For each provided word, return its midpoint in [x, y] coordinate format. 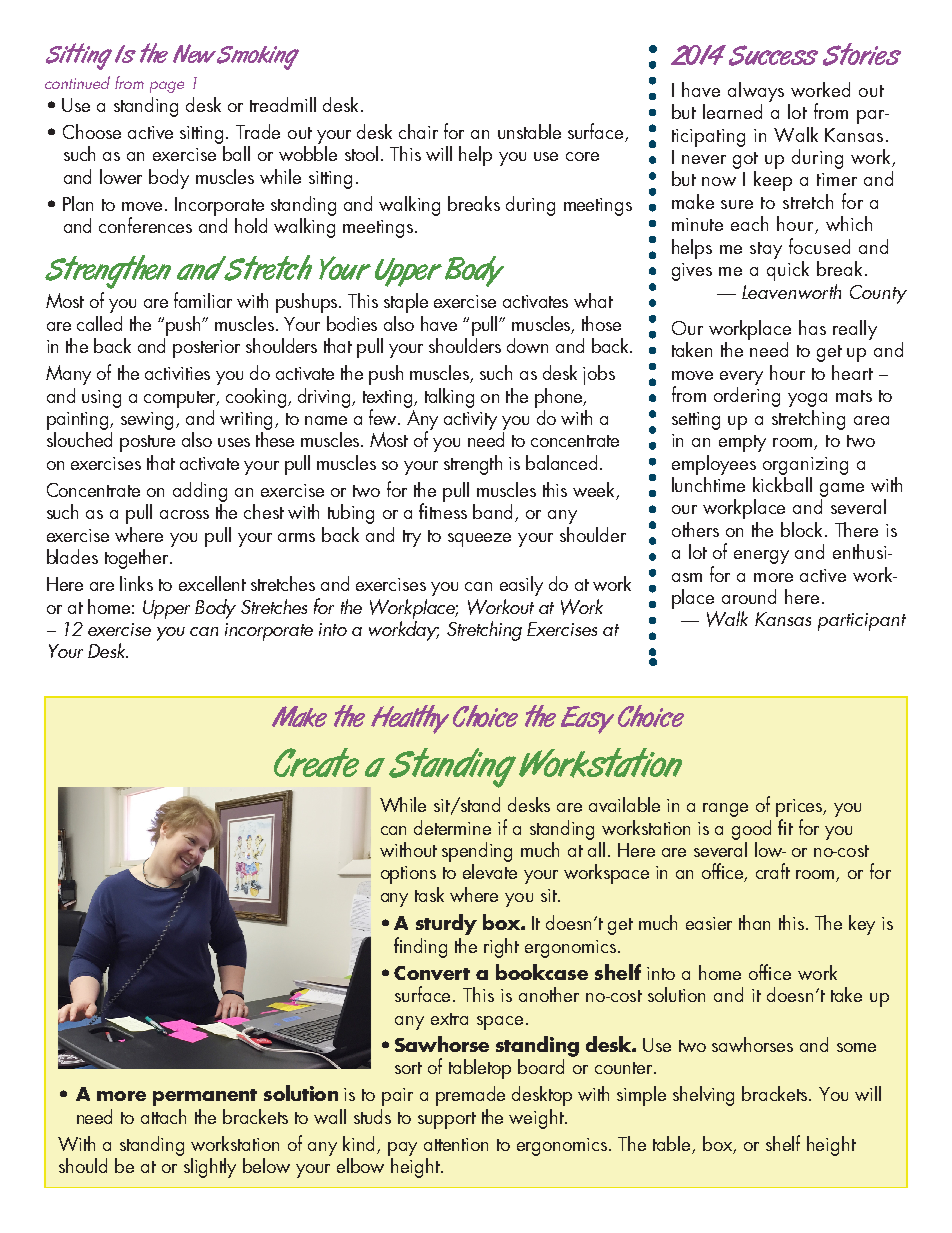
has [812, 327]
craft [773, 871]
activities [177, 373]
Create [316, 762]
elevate [490, 870]
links [136, 583]
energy [761, 557]
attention [456, 1144]
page [167, 87]
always [756, 92]
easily [521, 586]
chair [418, 131]
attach [163, 1116]
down [527, 345]
